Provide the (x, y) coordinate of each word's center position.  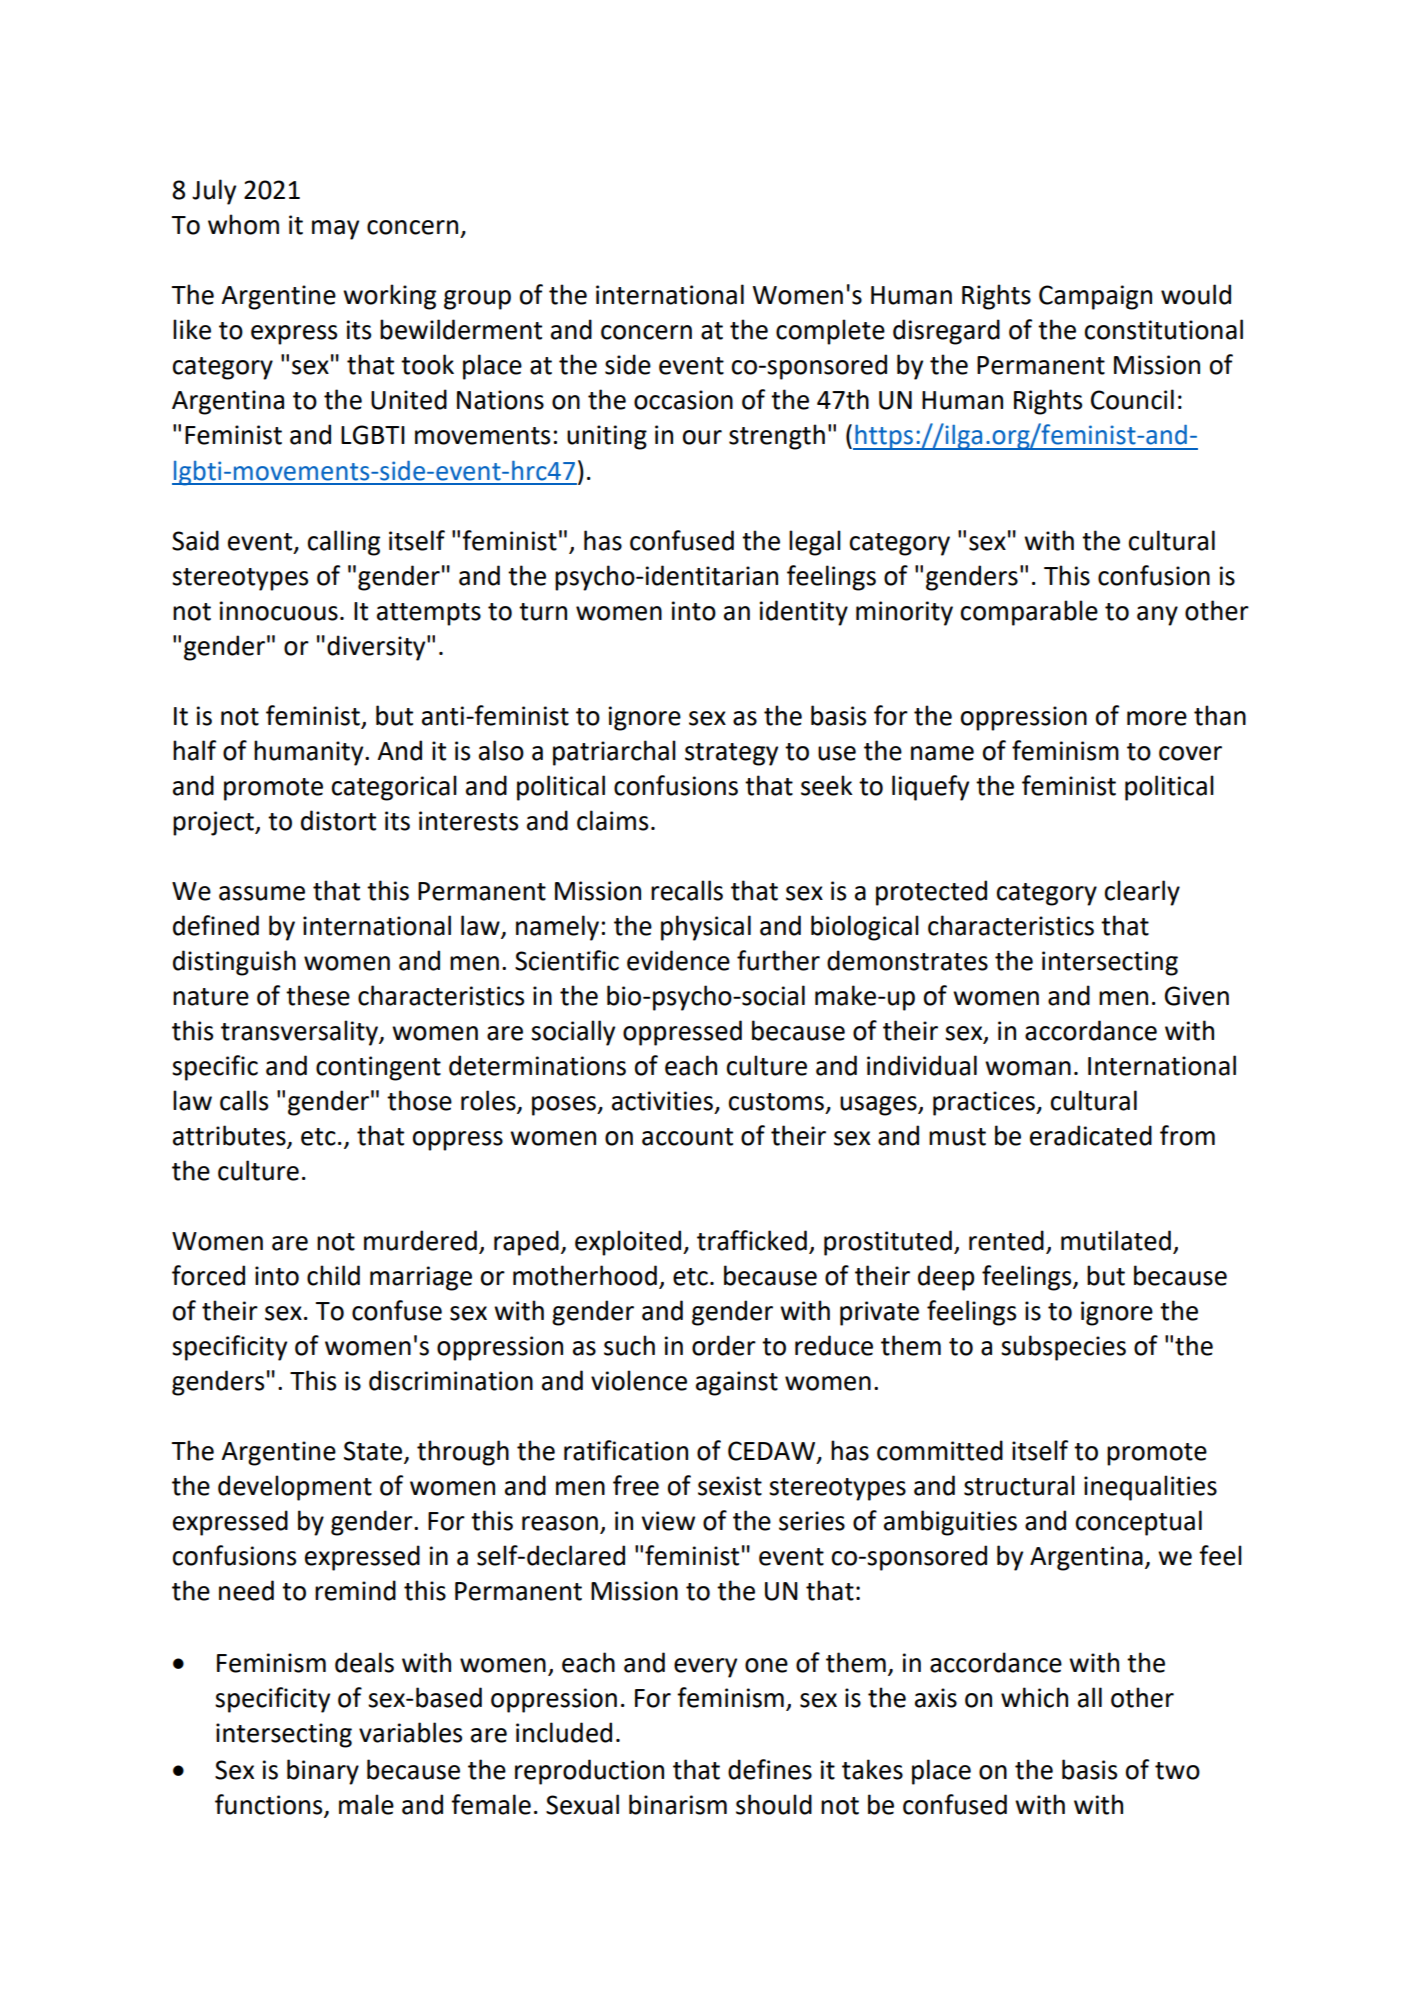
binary (323, 1772)
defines (770, 1769)
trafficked (752, 1240)
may (335, 230)
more (1157, 718)
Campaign (1095, 297)
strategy (731, 754)
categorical (394, 788)
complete (830, 332)
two (1177, 1771)
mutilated (1116, 1240)
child (333, 1275)
